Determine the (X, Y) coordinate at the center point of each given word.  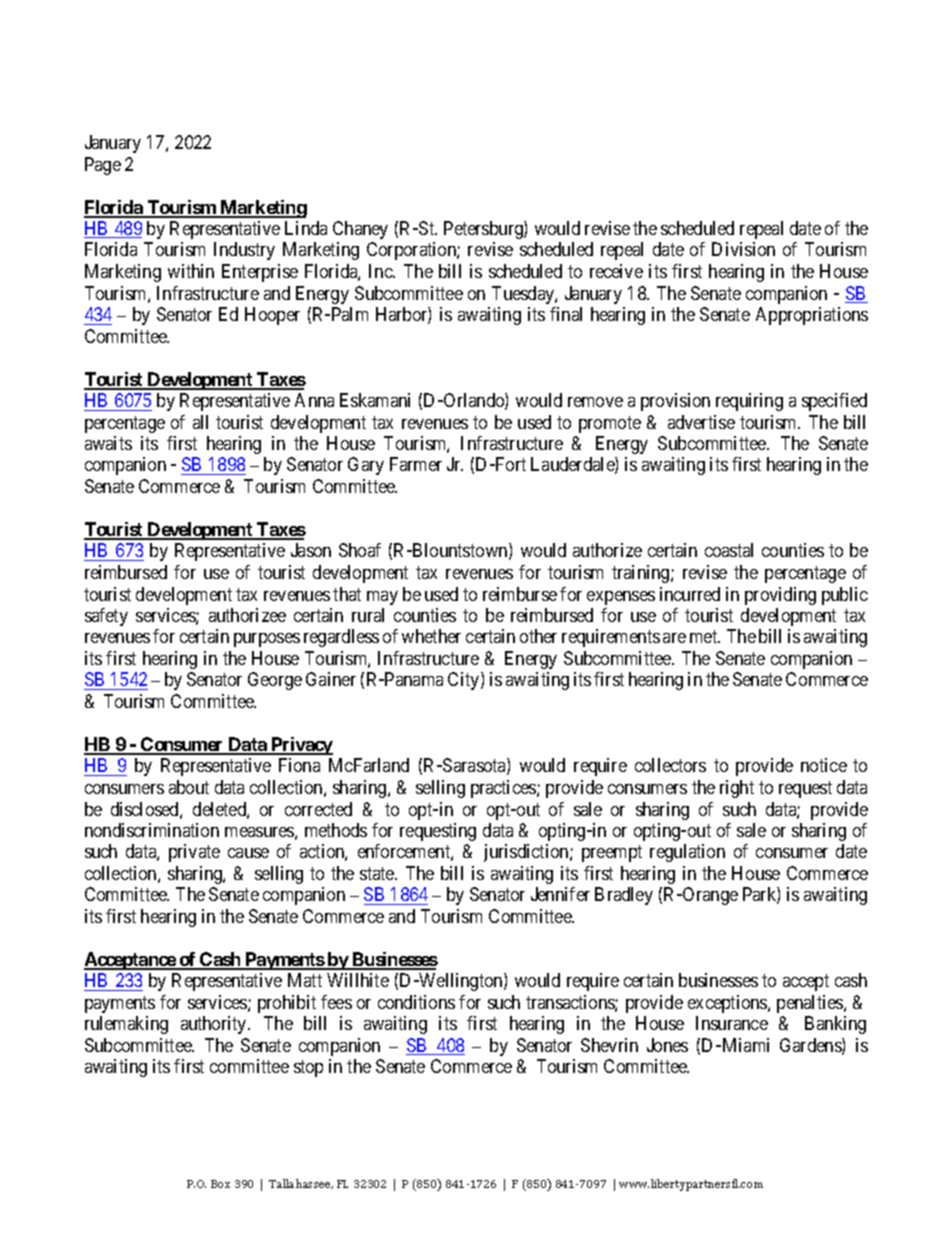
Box (220, 1184)
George (275, 681)
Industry (244, 251)
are (674, 638)
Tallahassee (301, 1184)
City (465, 681)
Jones (667, 1045)
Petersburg (484, 230)
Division (743, 249)
